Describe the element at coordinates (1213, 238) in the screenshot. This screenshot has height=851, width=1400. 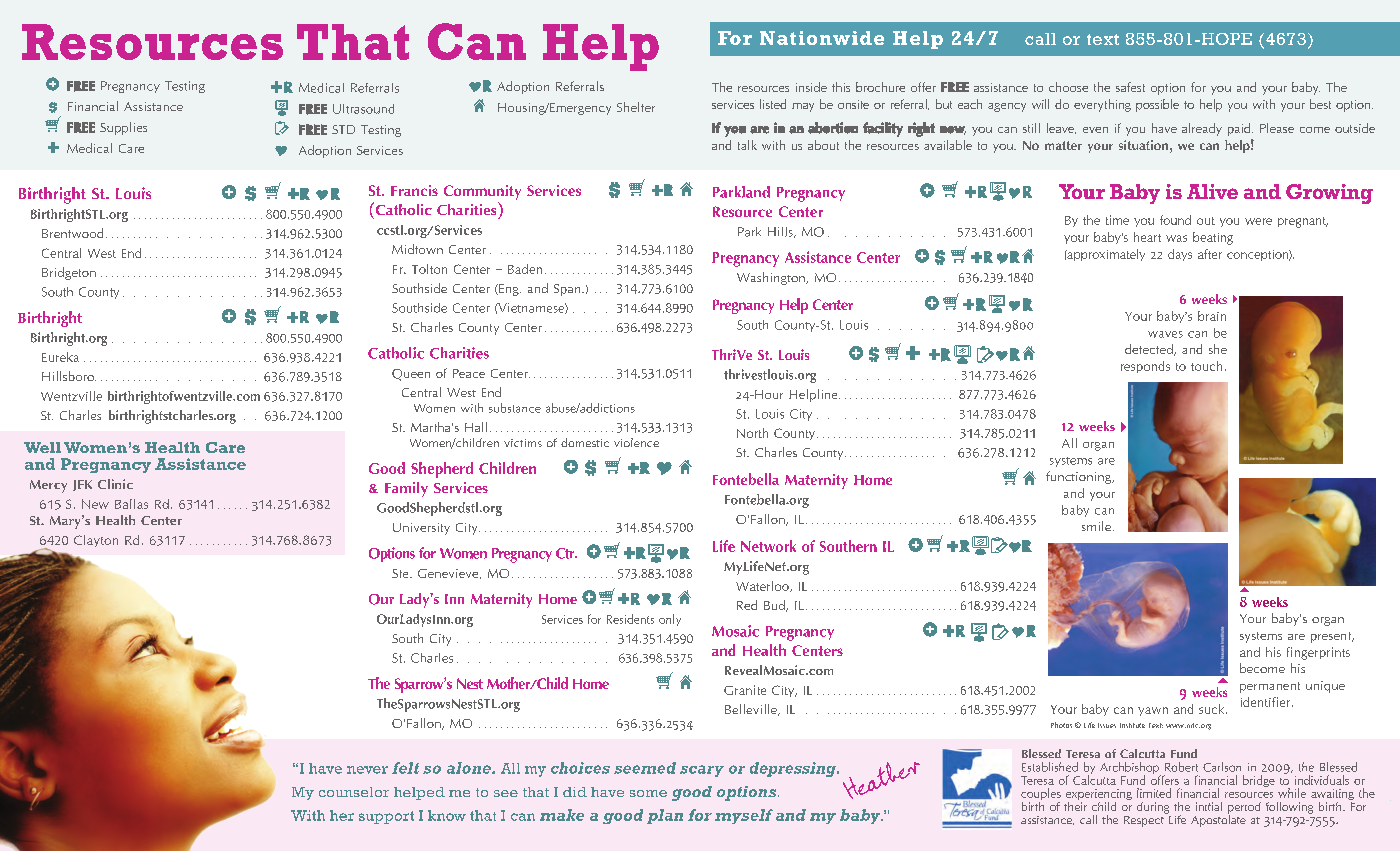
I see `beating` at that location.
